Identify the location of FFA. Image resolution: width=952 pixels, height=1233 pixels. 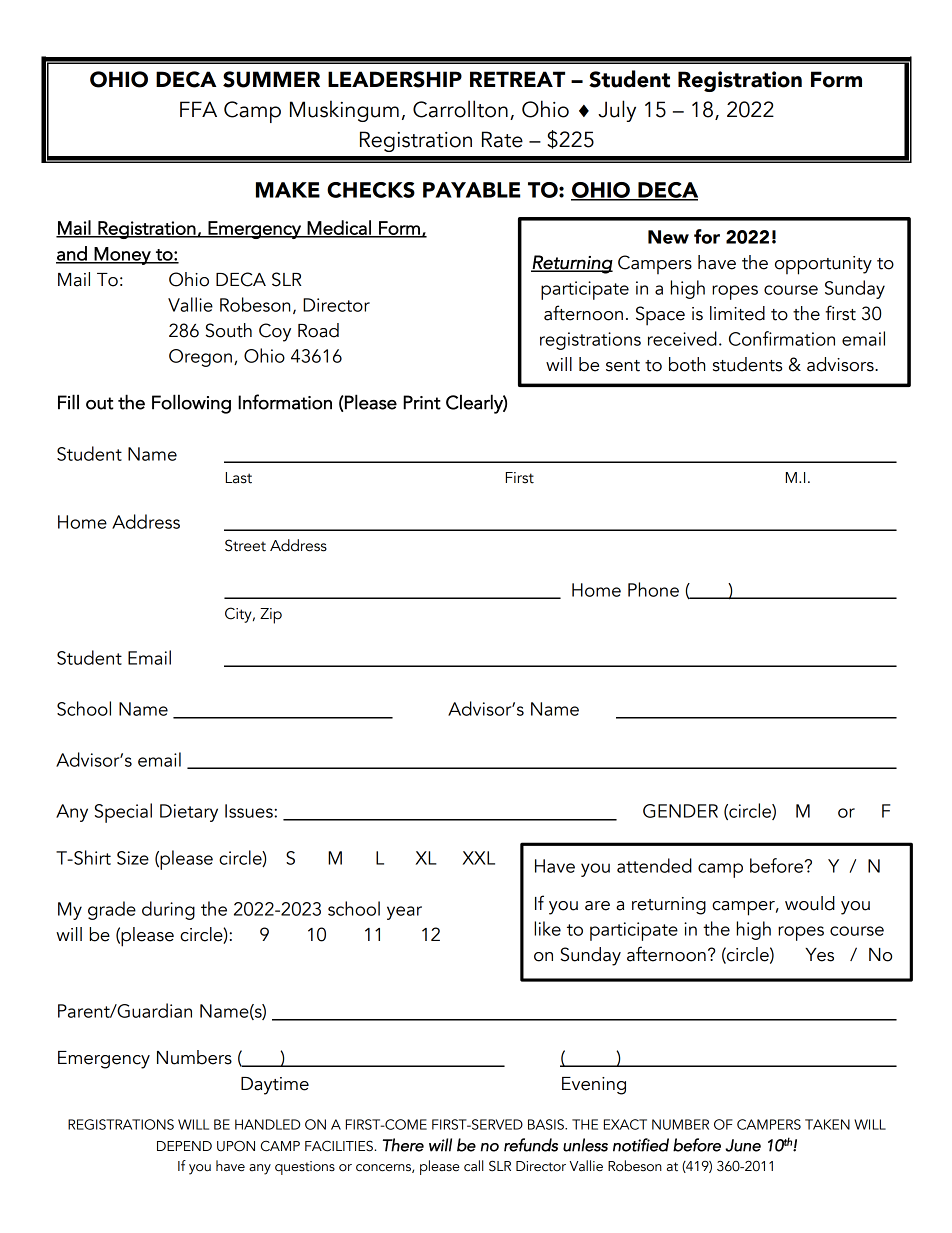
(198, 109).
